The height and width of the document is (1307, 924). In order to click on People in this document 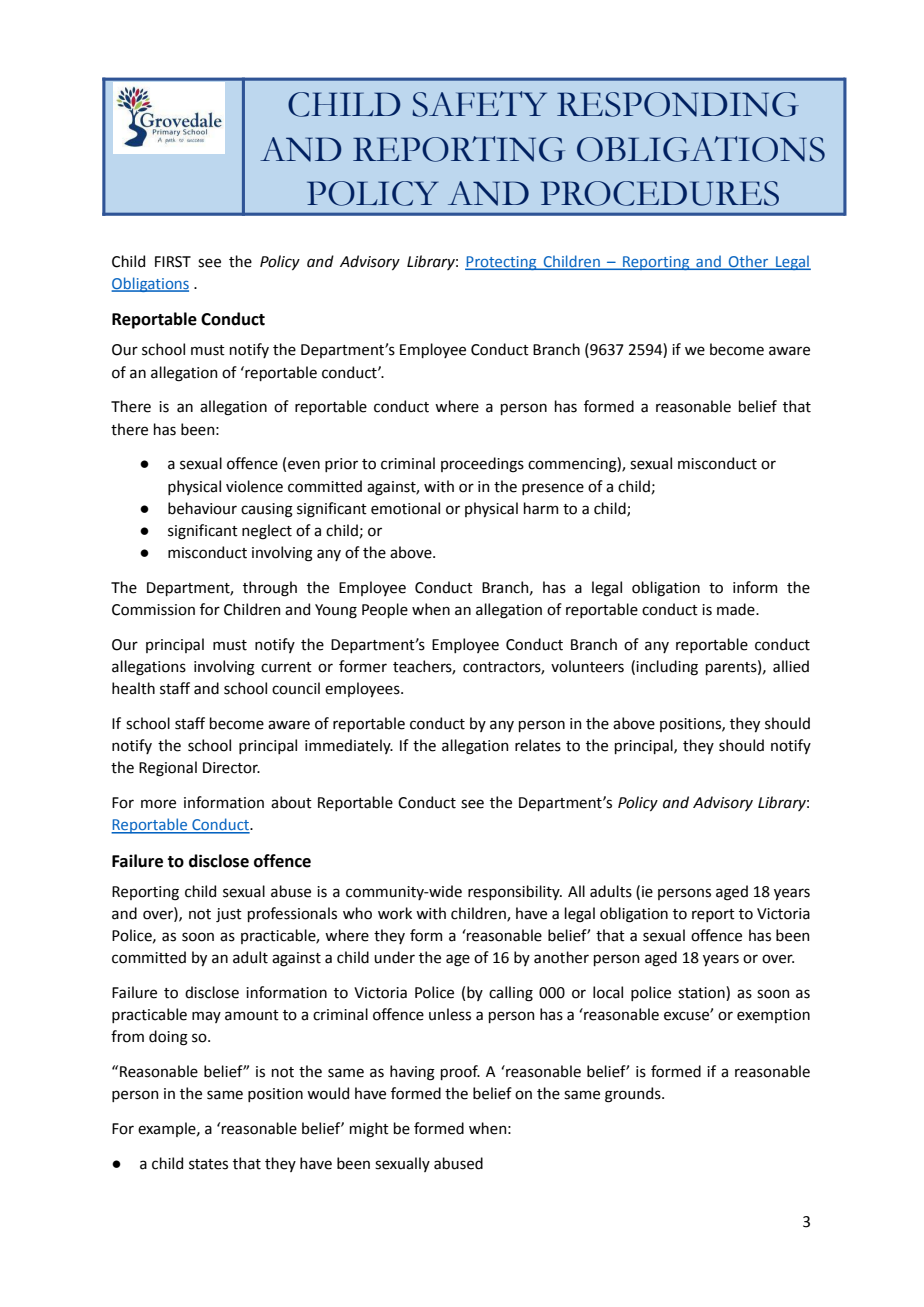, I will do `click(385, 610)`.
